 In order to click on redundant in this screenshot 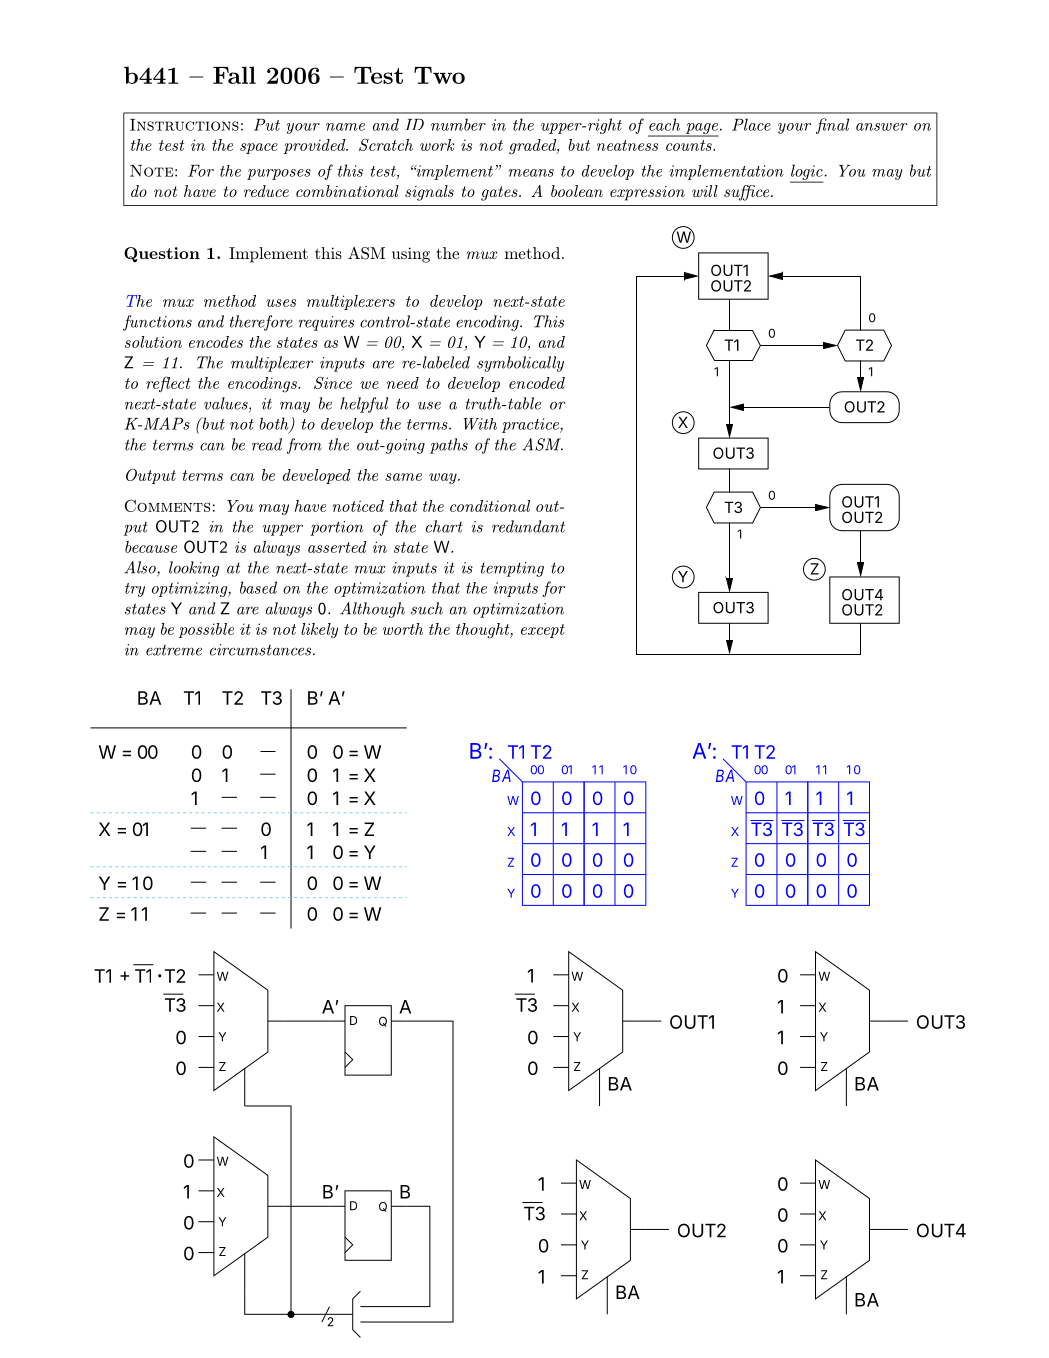, I will do `click(528, 526)`.
